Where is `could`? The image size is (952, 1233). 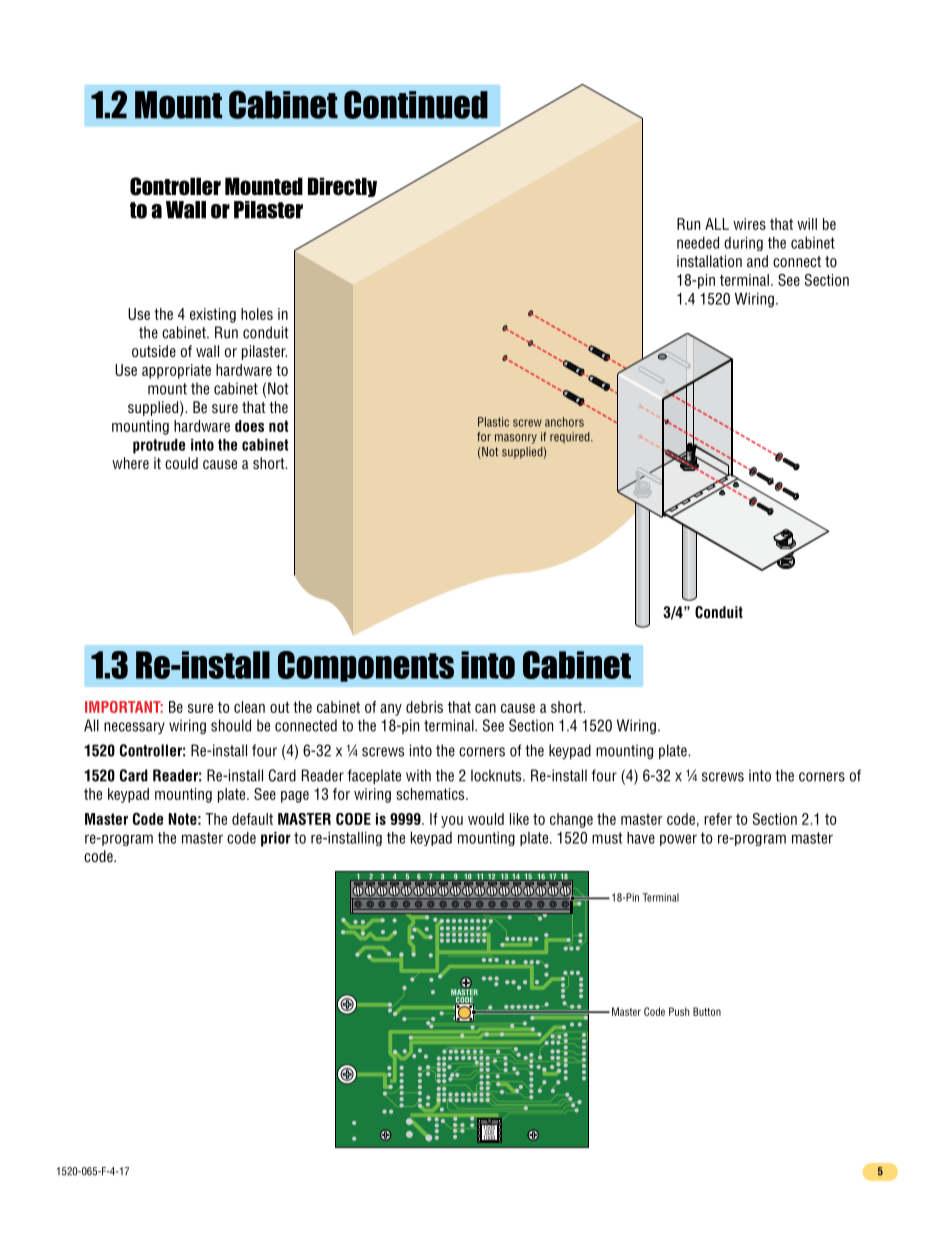 could is located at coordinates (181, 463).
